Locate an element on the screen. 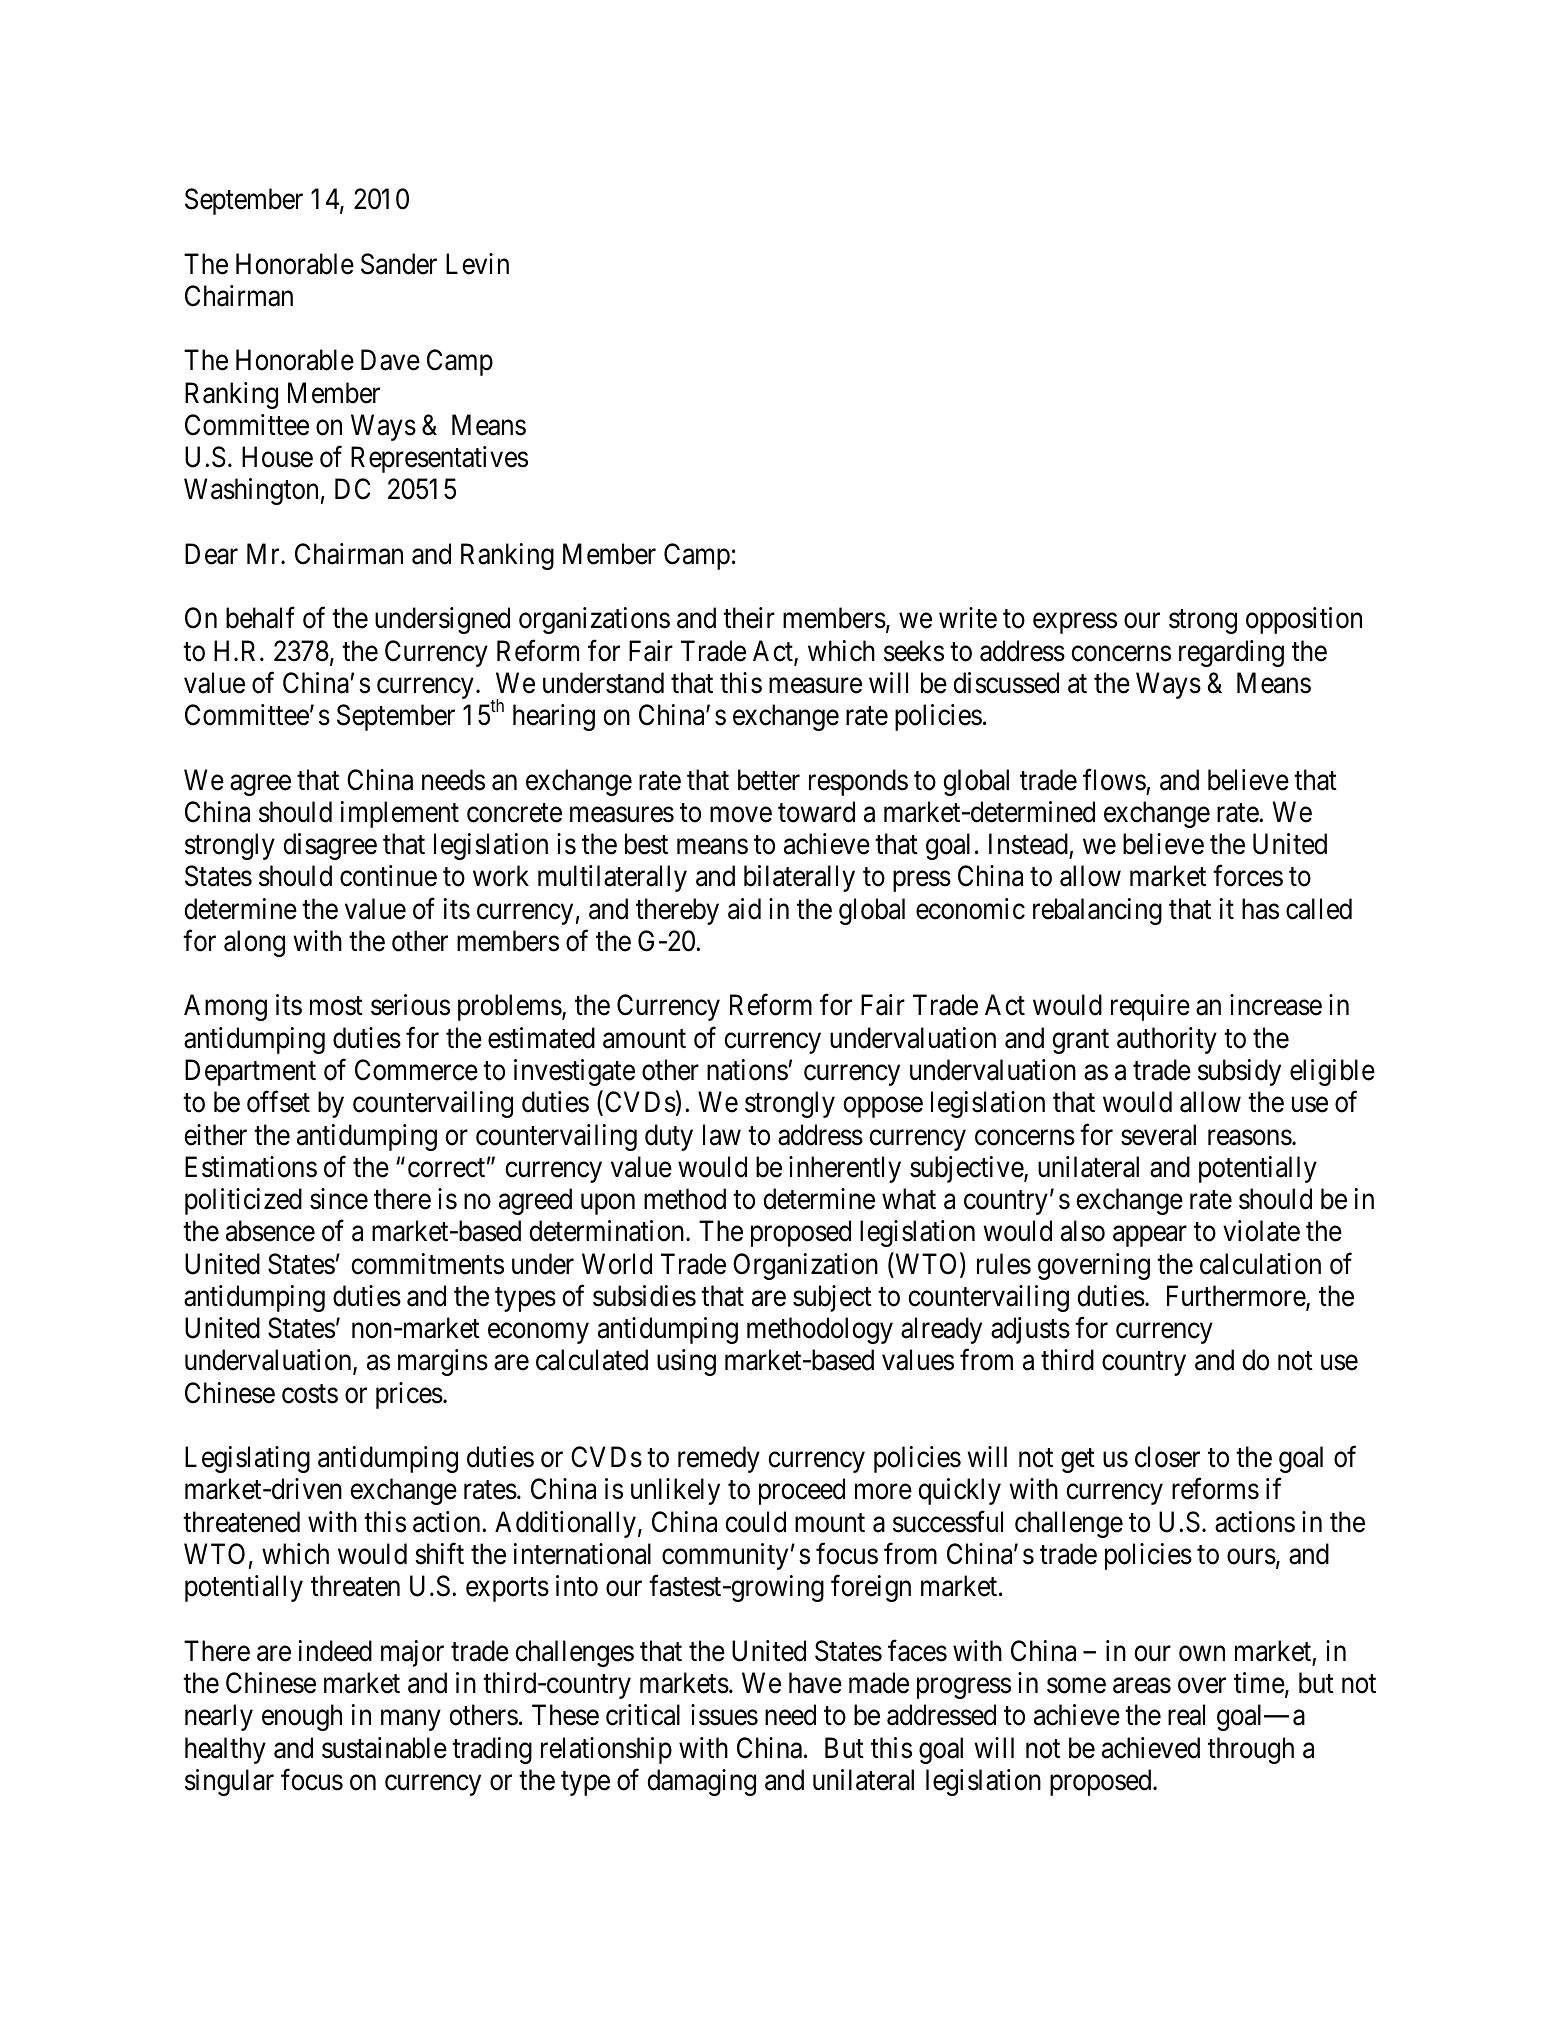 Image resolution: width=1561 pixels, height=2020 pixels. have is located at coordinates (815, 1683).
